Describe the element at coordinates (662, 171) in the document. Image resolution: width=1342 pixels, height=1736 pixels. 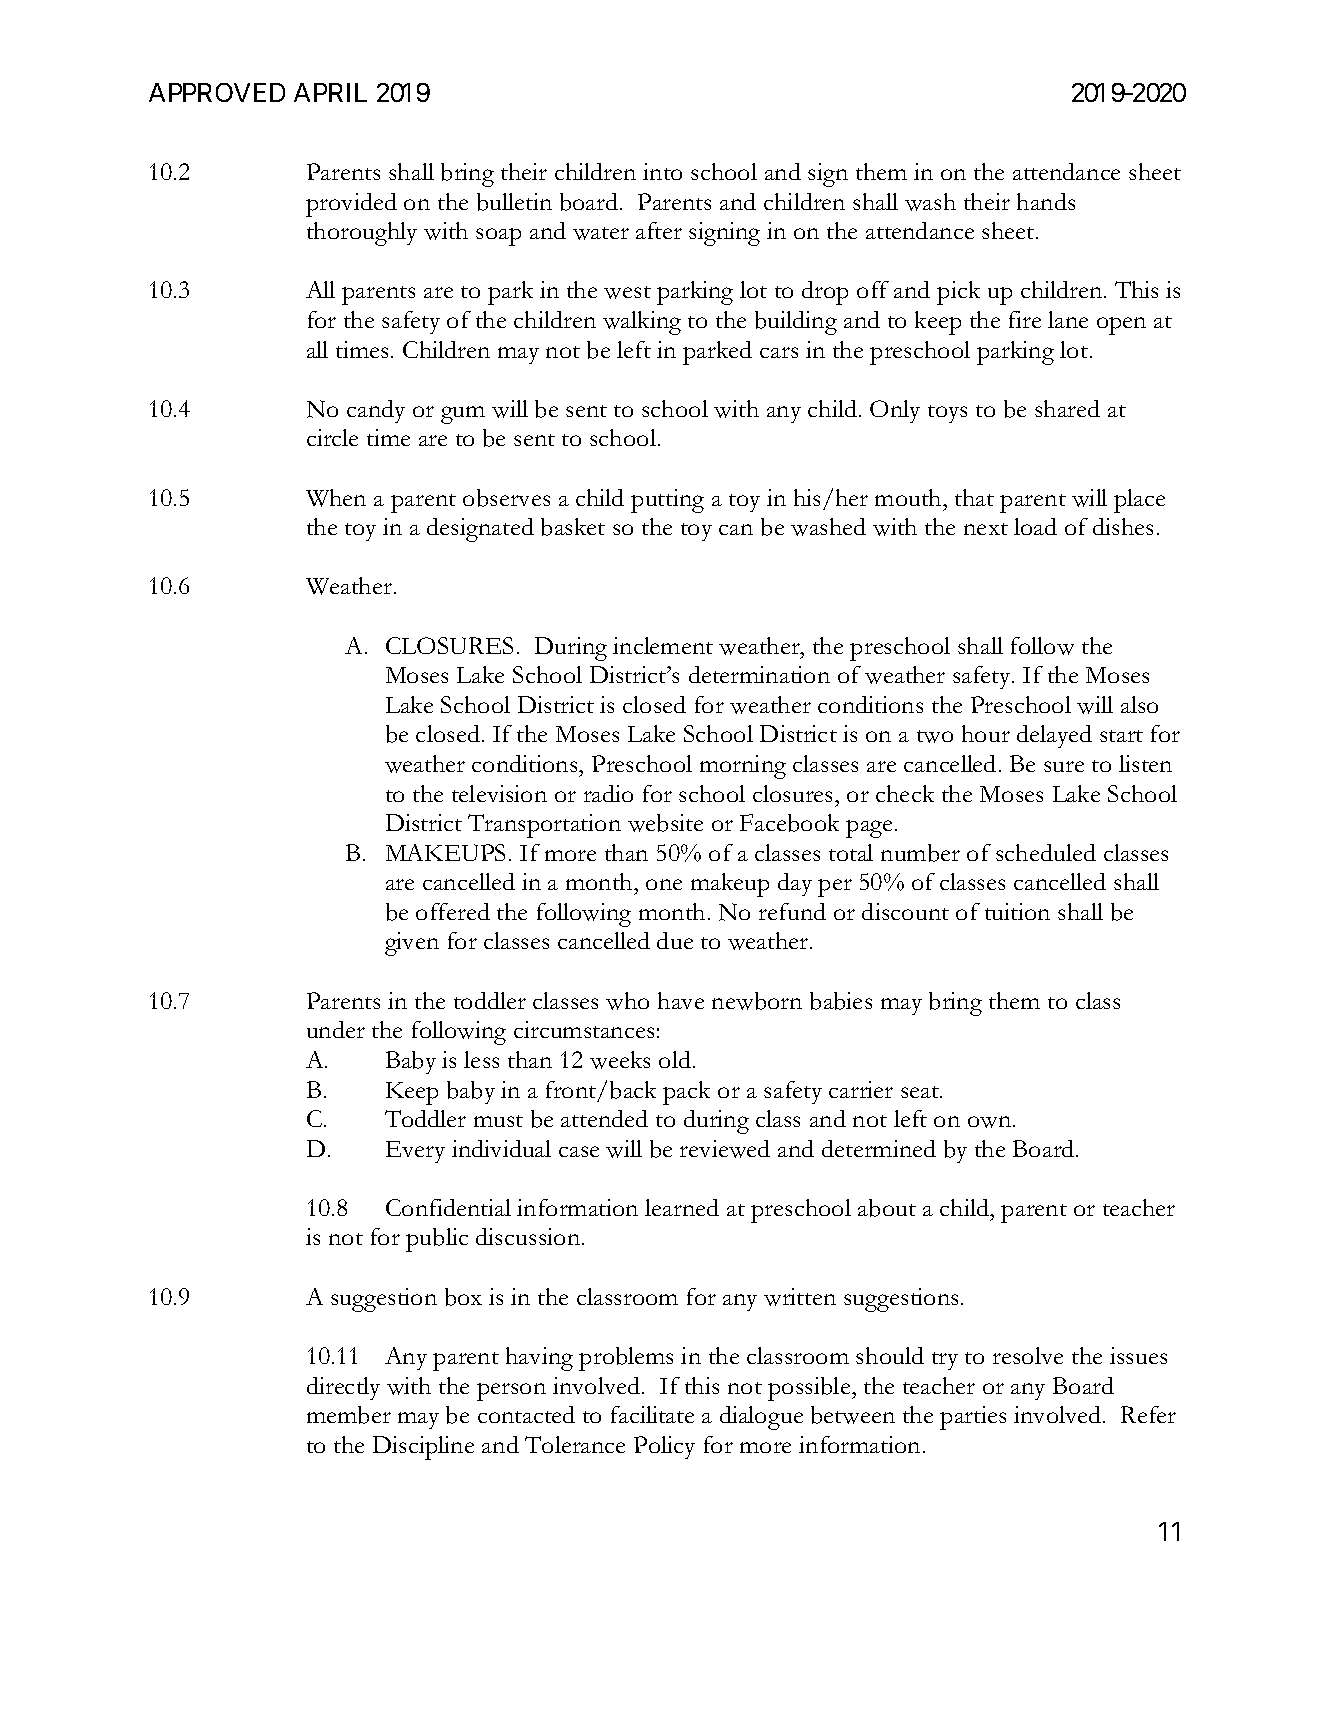
I see `into` at that location.
